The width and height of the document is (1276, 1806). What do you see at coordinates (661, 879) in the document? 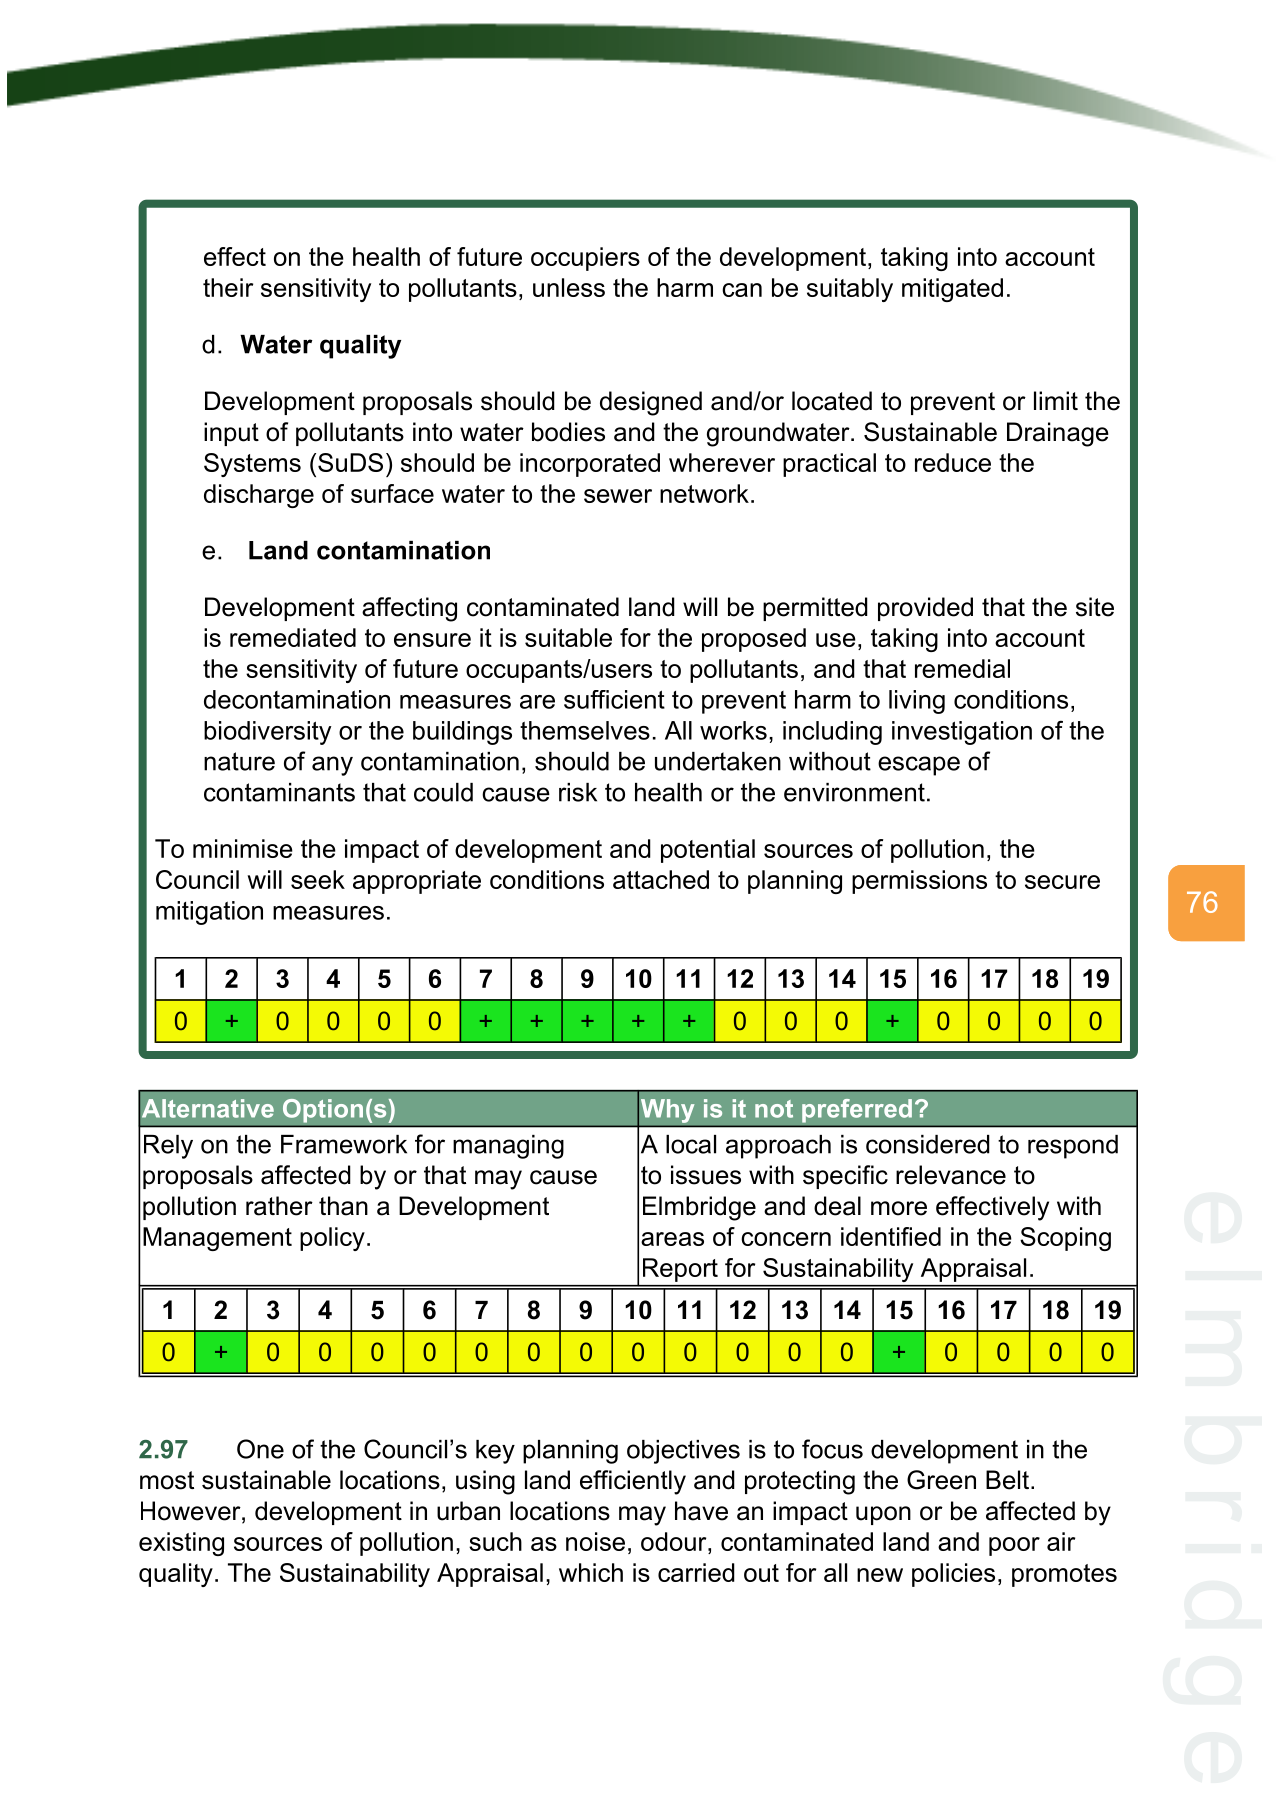
I see `attached` at bounding box center [661, 879].
